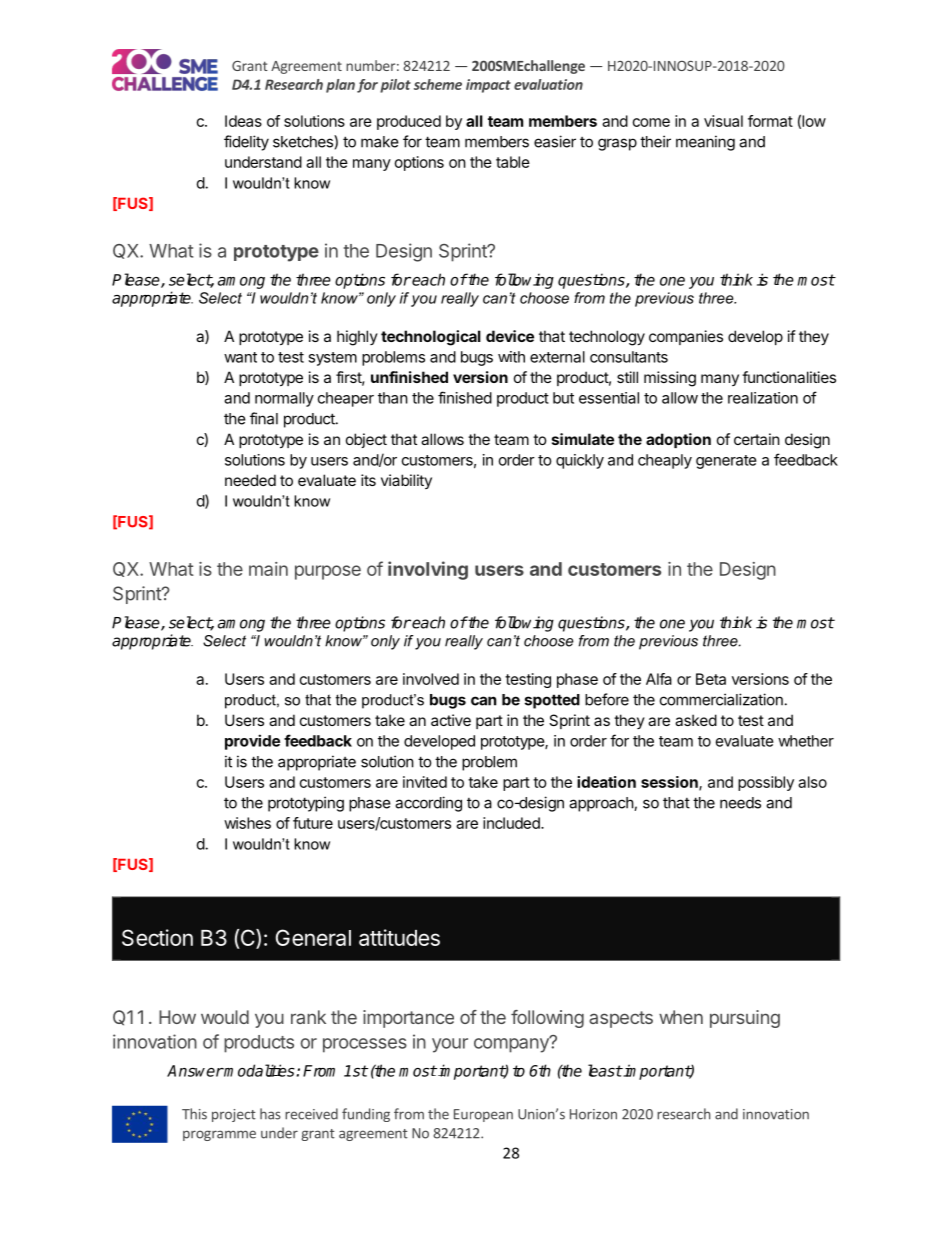  What do you see at coordinates (483, 1115) in the screenshot?
I see `European` at bounding box center [483, 1115].
